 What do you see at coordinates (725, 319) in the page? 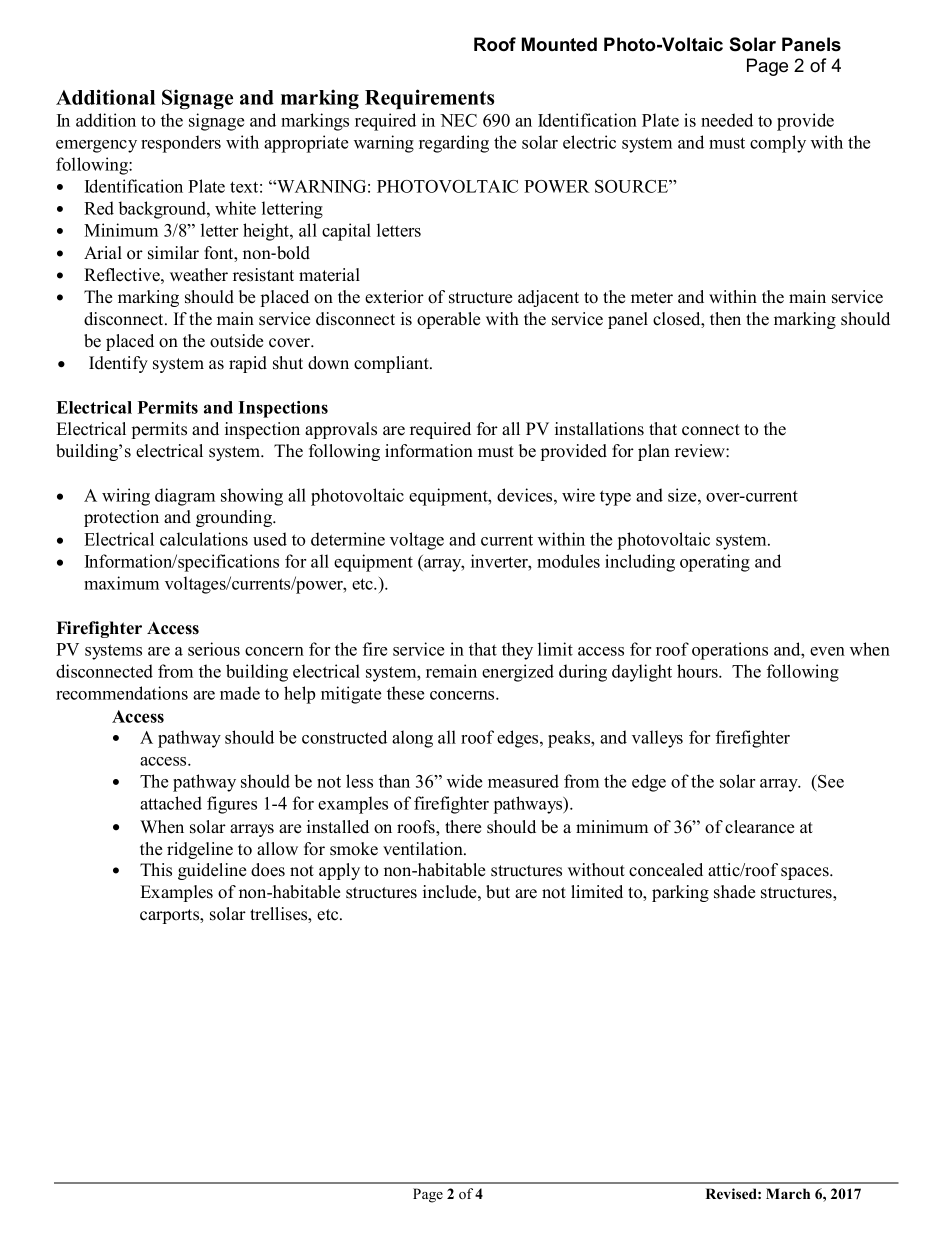
I see `then` at bounding box center [725, 319].
